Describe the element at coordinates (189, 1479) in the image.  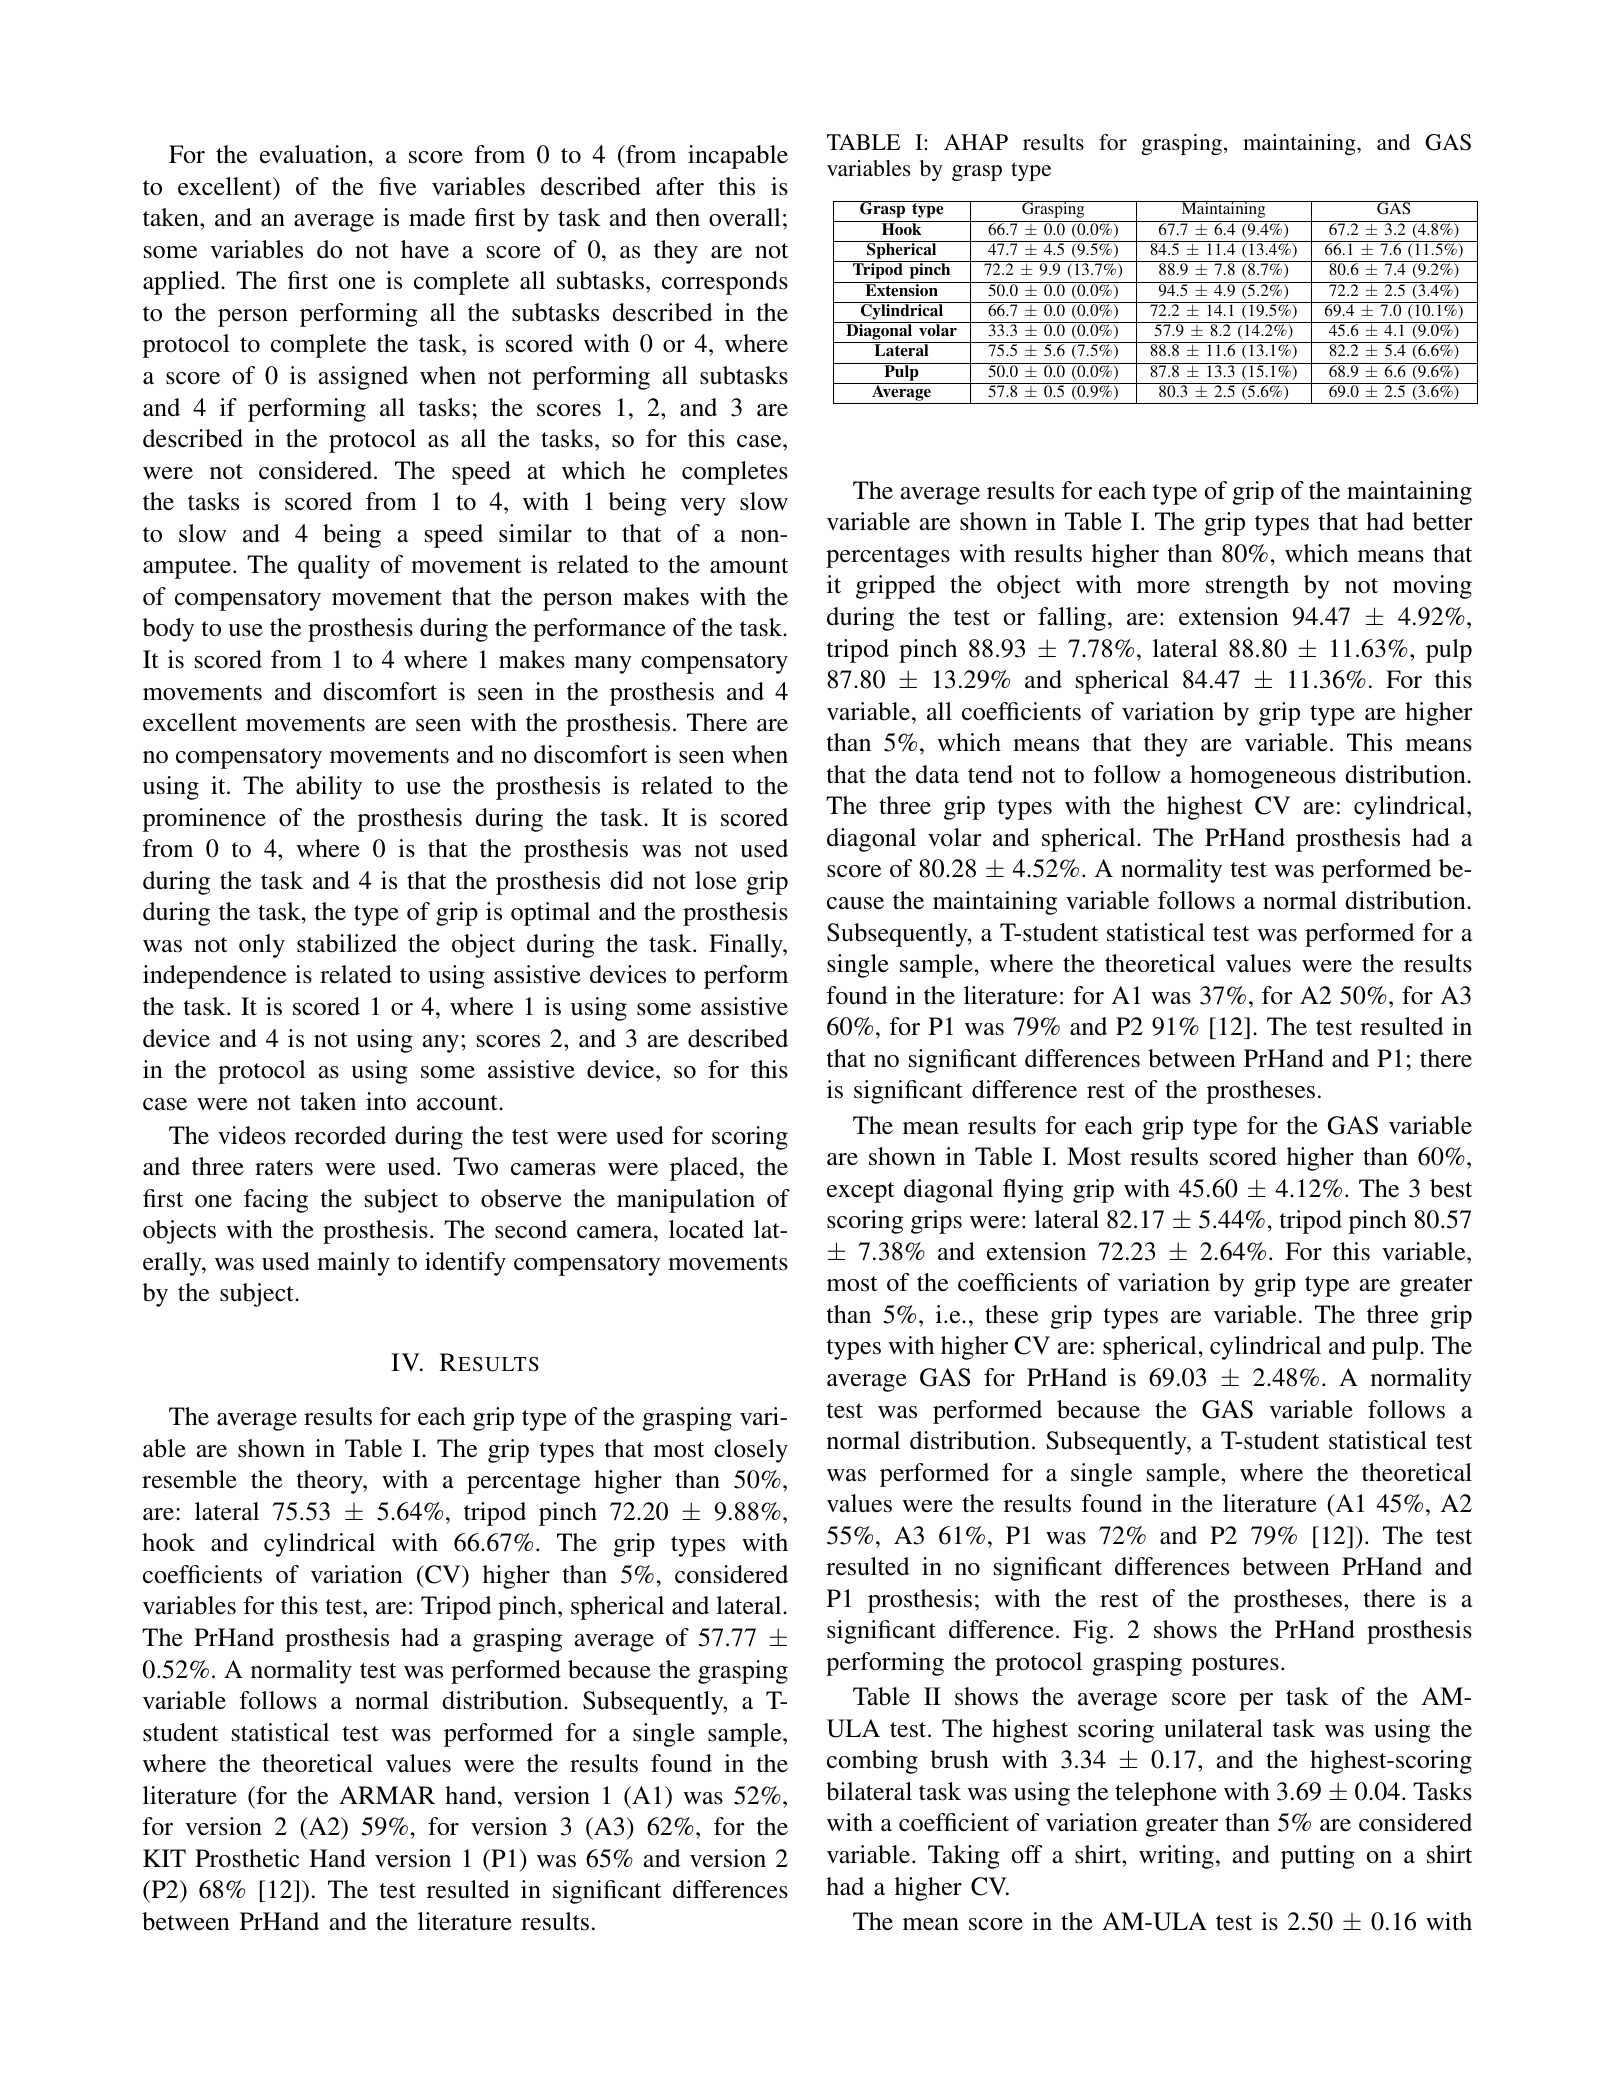
I see `resemble` at that location.
